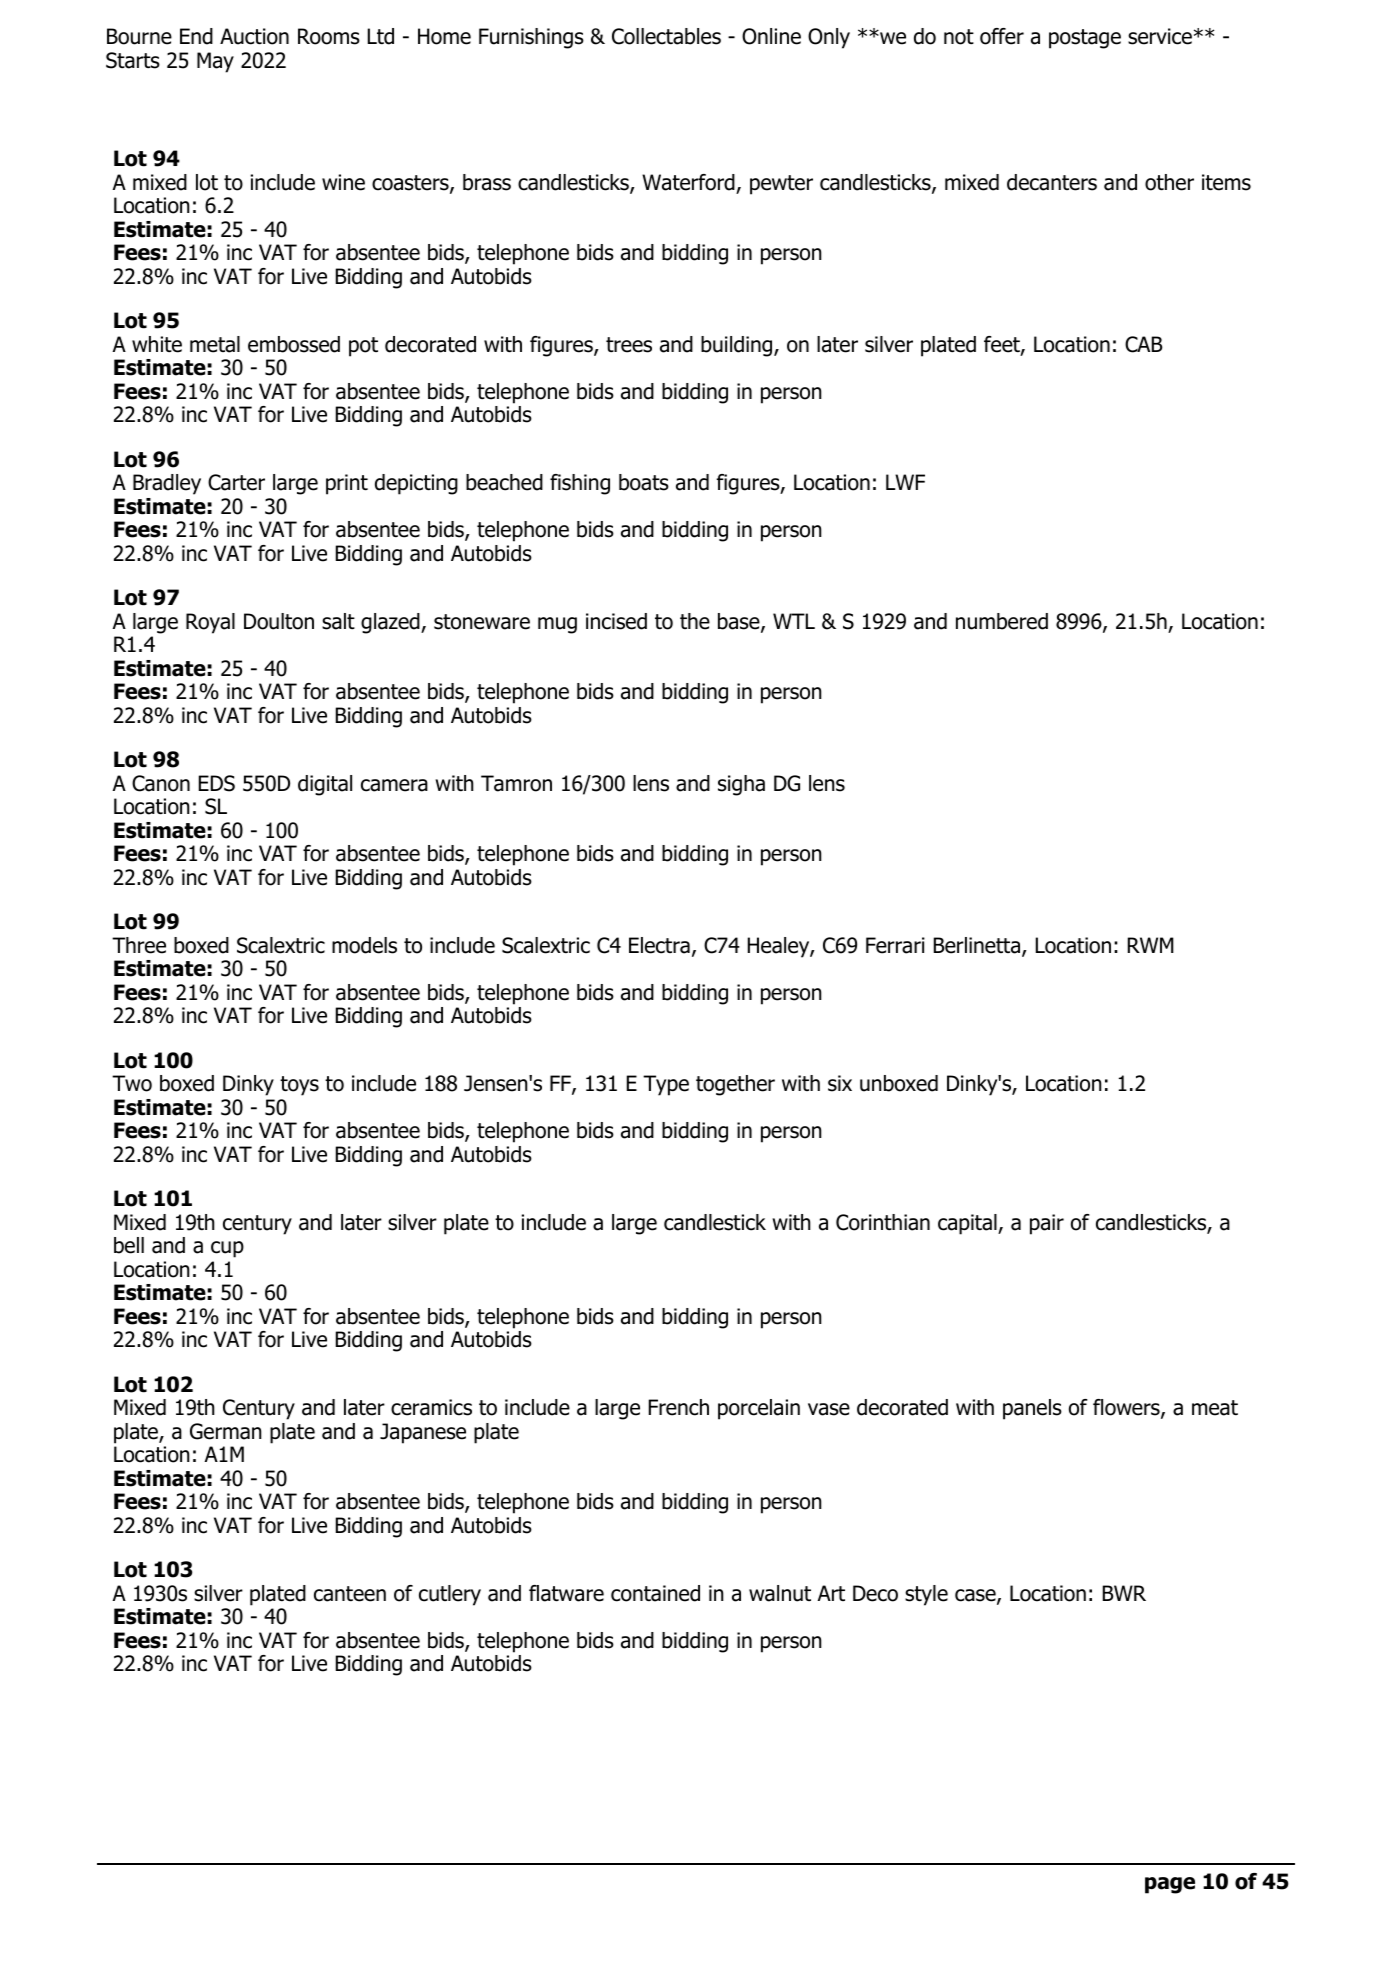 Image resolution: width=1397 pixels, height=1976 pixels. I want to click on Collectables, so click(666, 36).
